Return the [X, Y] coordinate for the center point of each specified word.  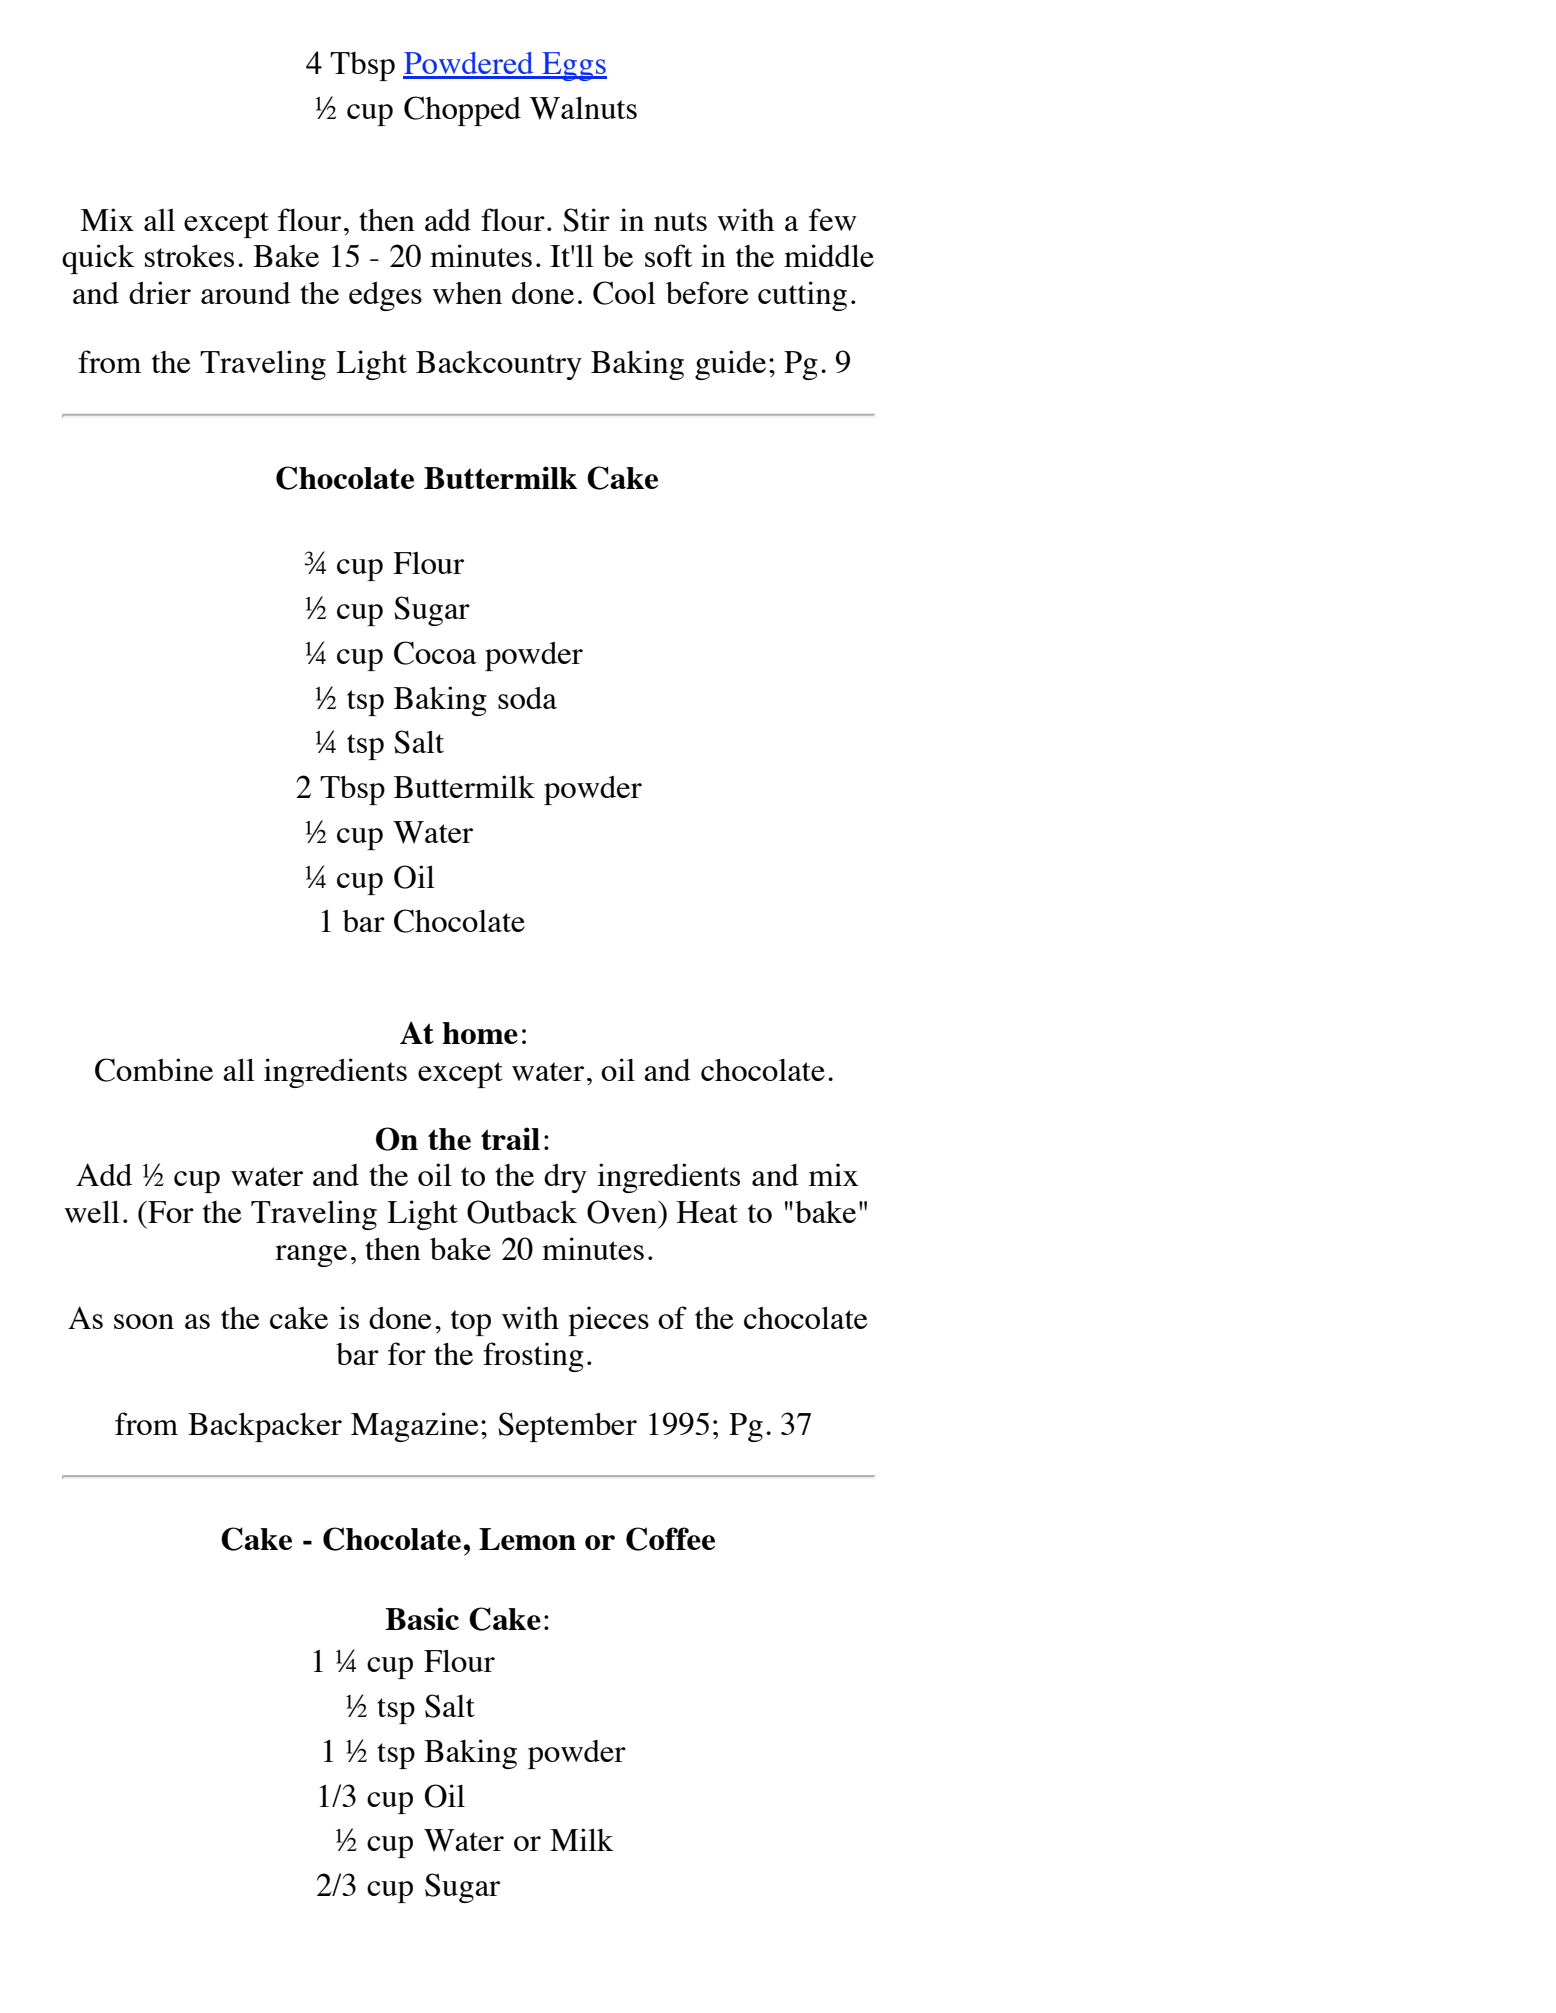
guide [730, 365]
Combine [154, 1070]
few [833, 219]
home [480, 1033]
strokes [189, 256]
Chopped [462, 111]
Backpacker [265, 1427]
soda [527, 698]
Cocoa [435, 653]
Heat [707, 1212]
